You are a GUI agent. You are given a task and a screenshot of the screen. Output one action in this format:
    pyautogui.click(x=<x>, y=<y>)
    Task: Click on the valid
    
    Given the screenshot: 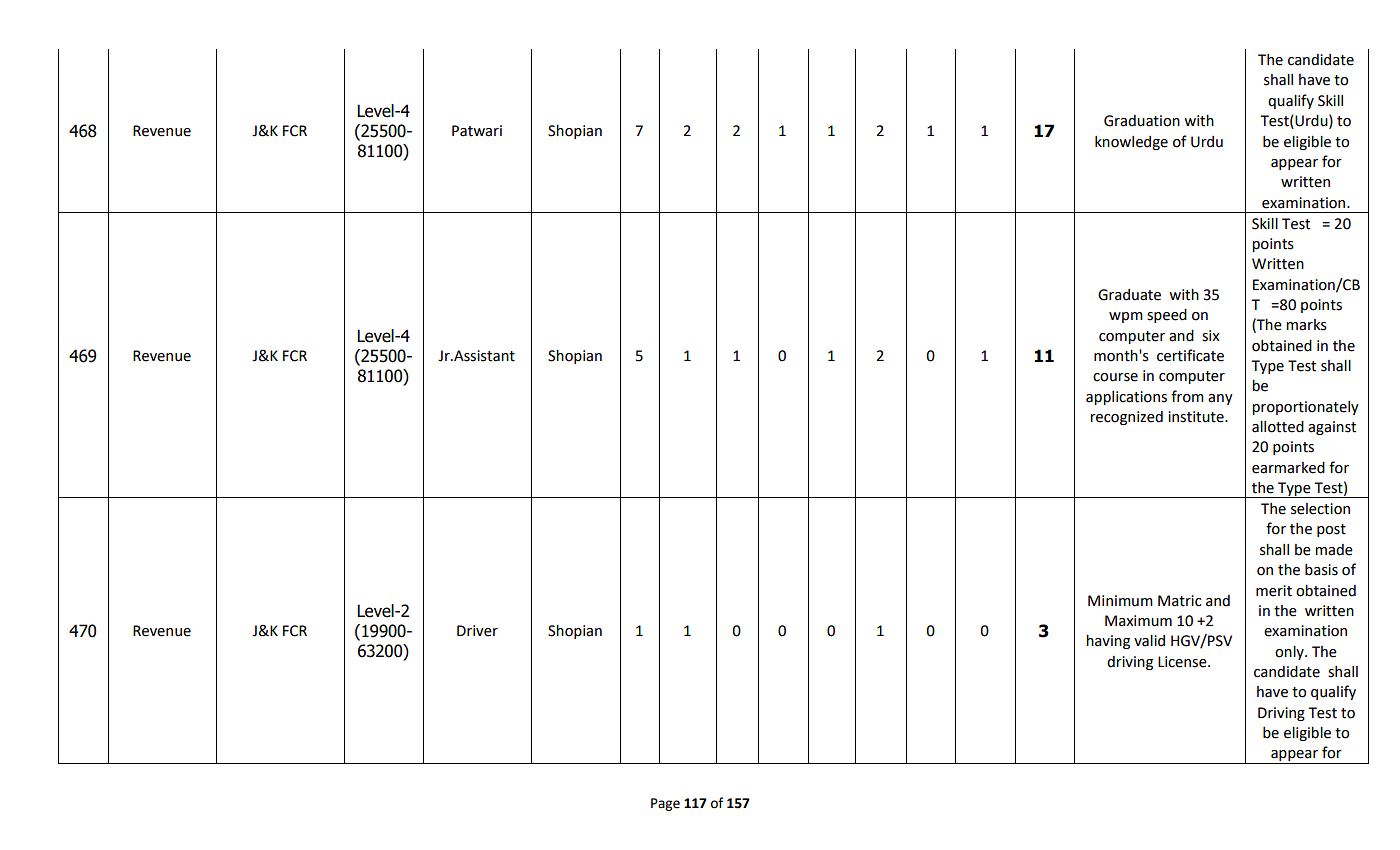 What is the action you would take?
    pyautogui.click(x=1149, y=641)
